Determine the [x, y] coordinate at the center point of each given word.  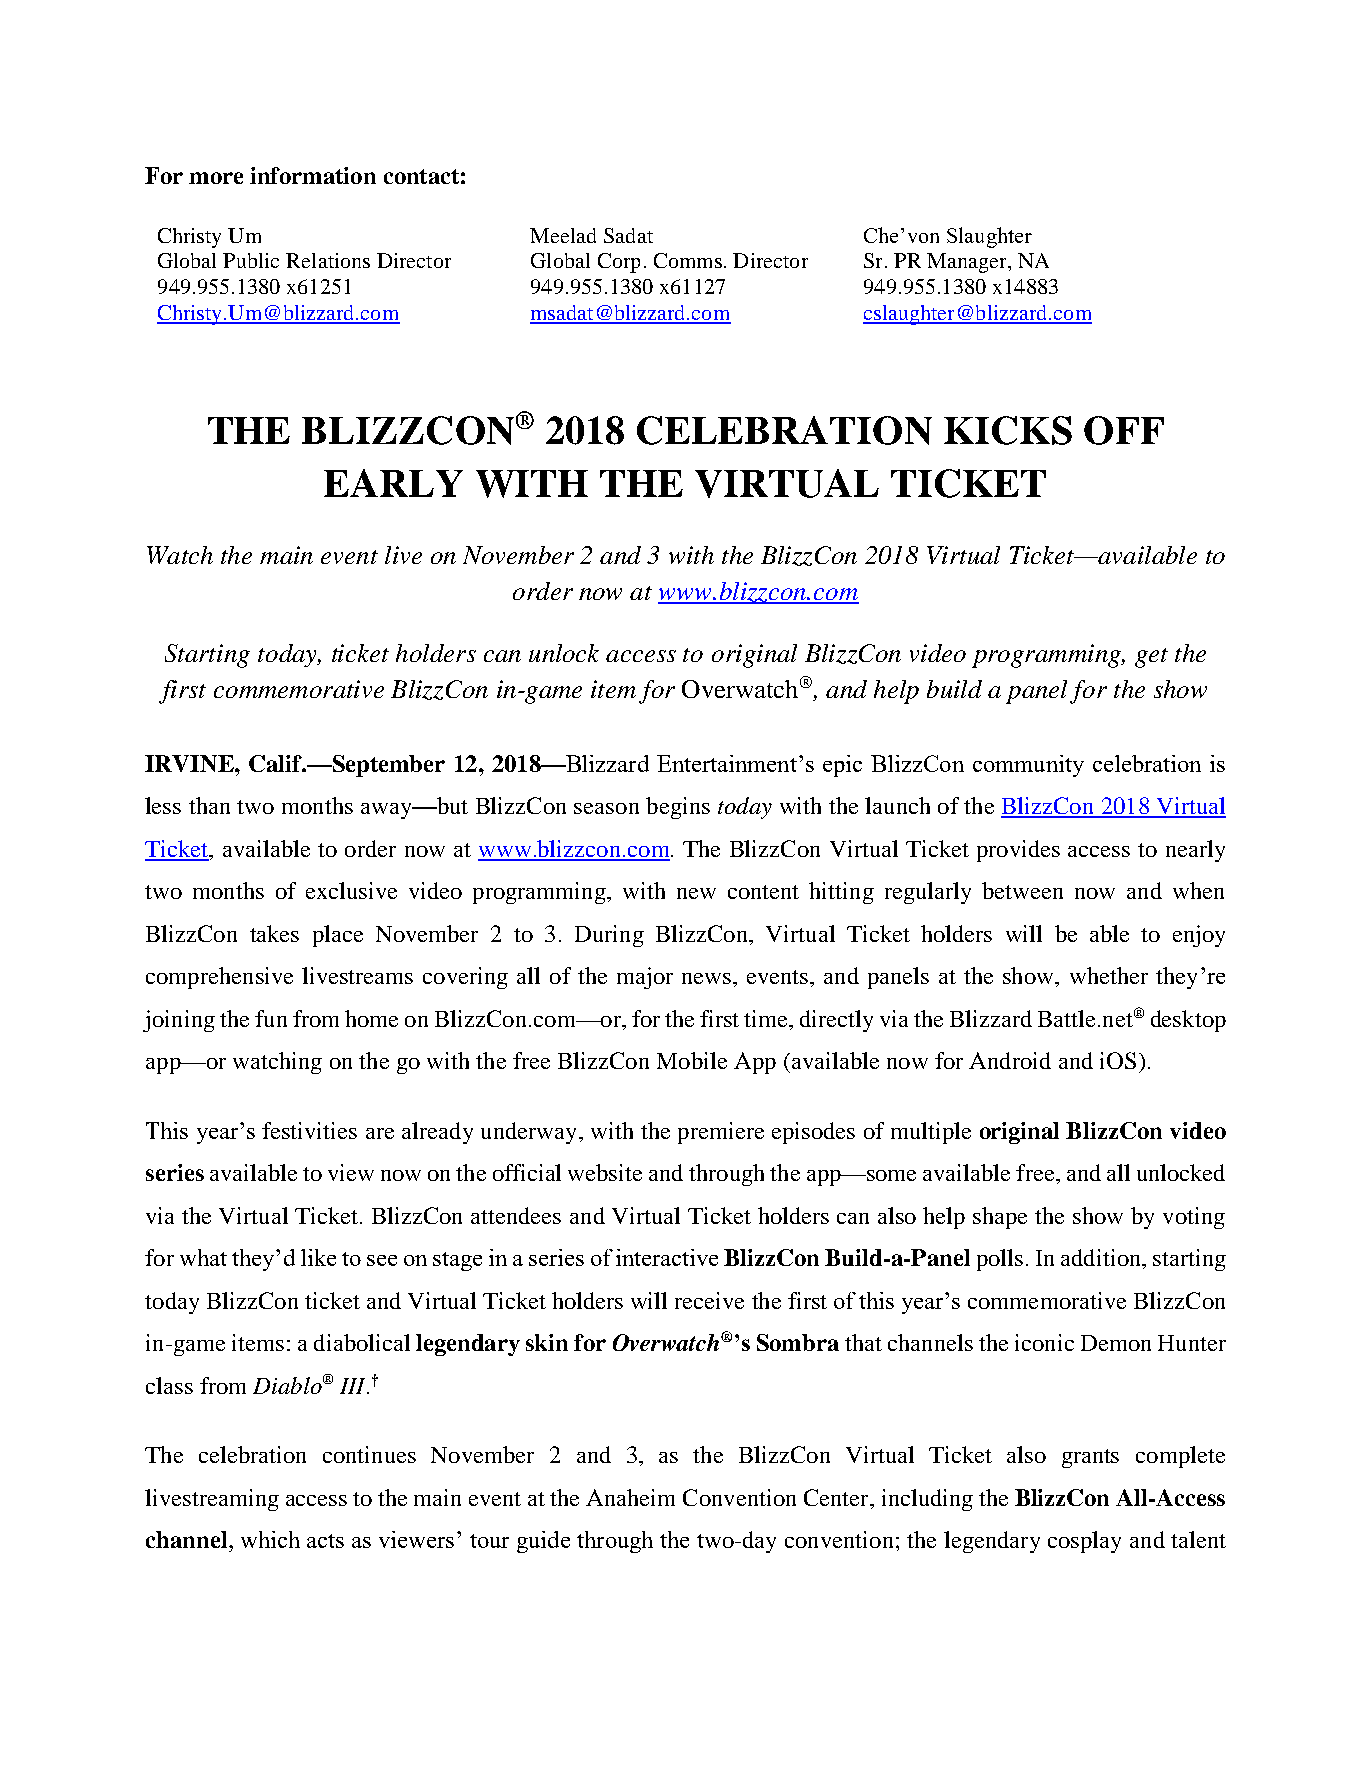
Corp [619, 263]
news [708, 978]
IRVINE [190, 763]
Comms [688, 260]
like [318, 1257]
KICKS [1008, 430]
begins [678, 808]
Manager [968, 263]
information [313, 175]
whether [1109, 975]
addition [1102, 1257]
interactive [667, 1257]
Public [251, 260]
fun [271, 1018]
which [270, 1539]
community [1028, 766]
